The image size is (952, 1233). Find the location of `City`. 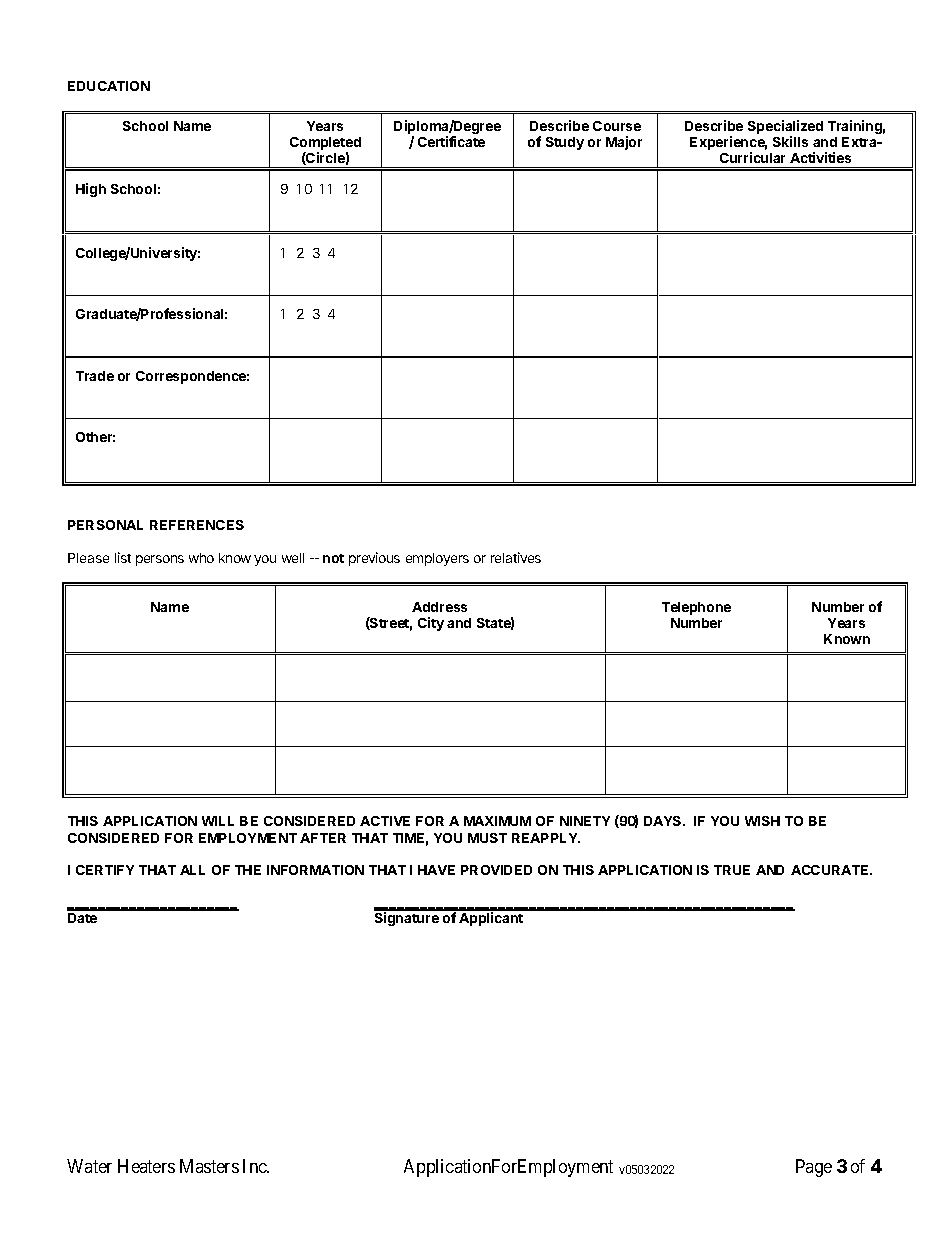

City is located at coordinates (431, 624).
